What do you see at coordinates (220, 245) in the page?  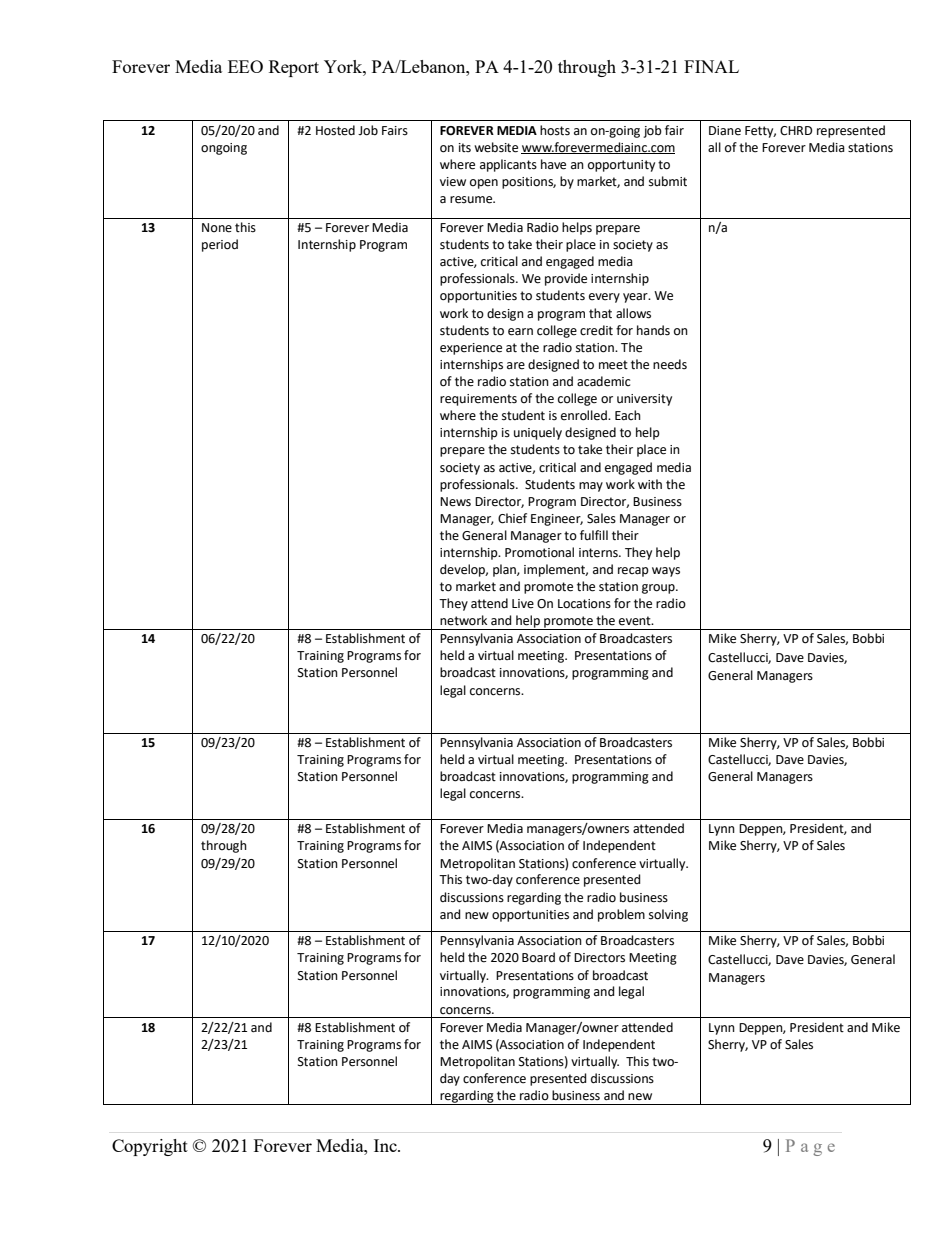 I see `period` at bounding box center [220, 245].
